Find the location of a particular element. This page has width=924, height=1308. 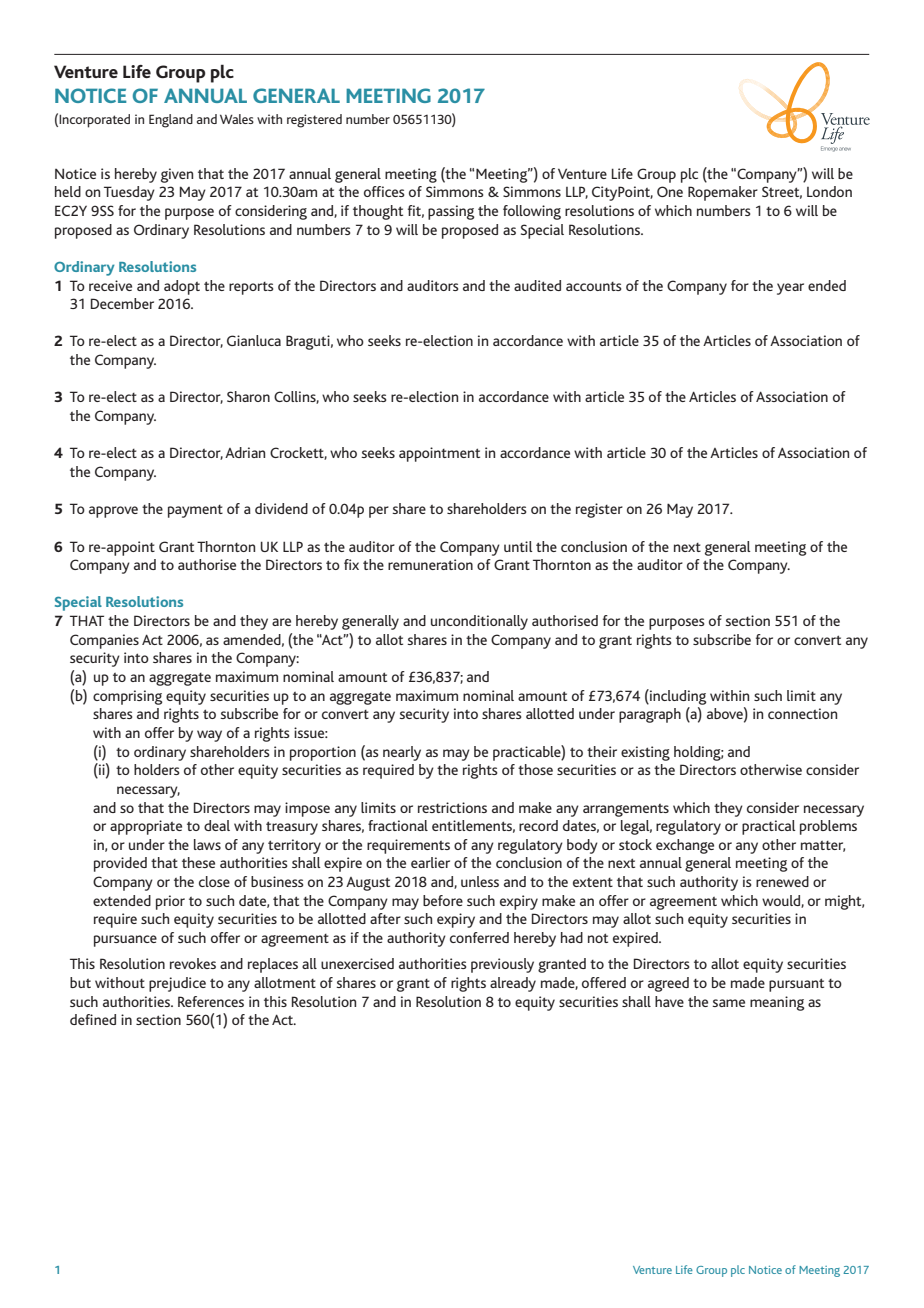

One is located at coordinates (670, 191).
